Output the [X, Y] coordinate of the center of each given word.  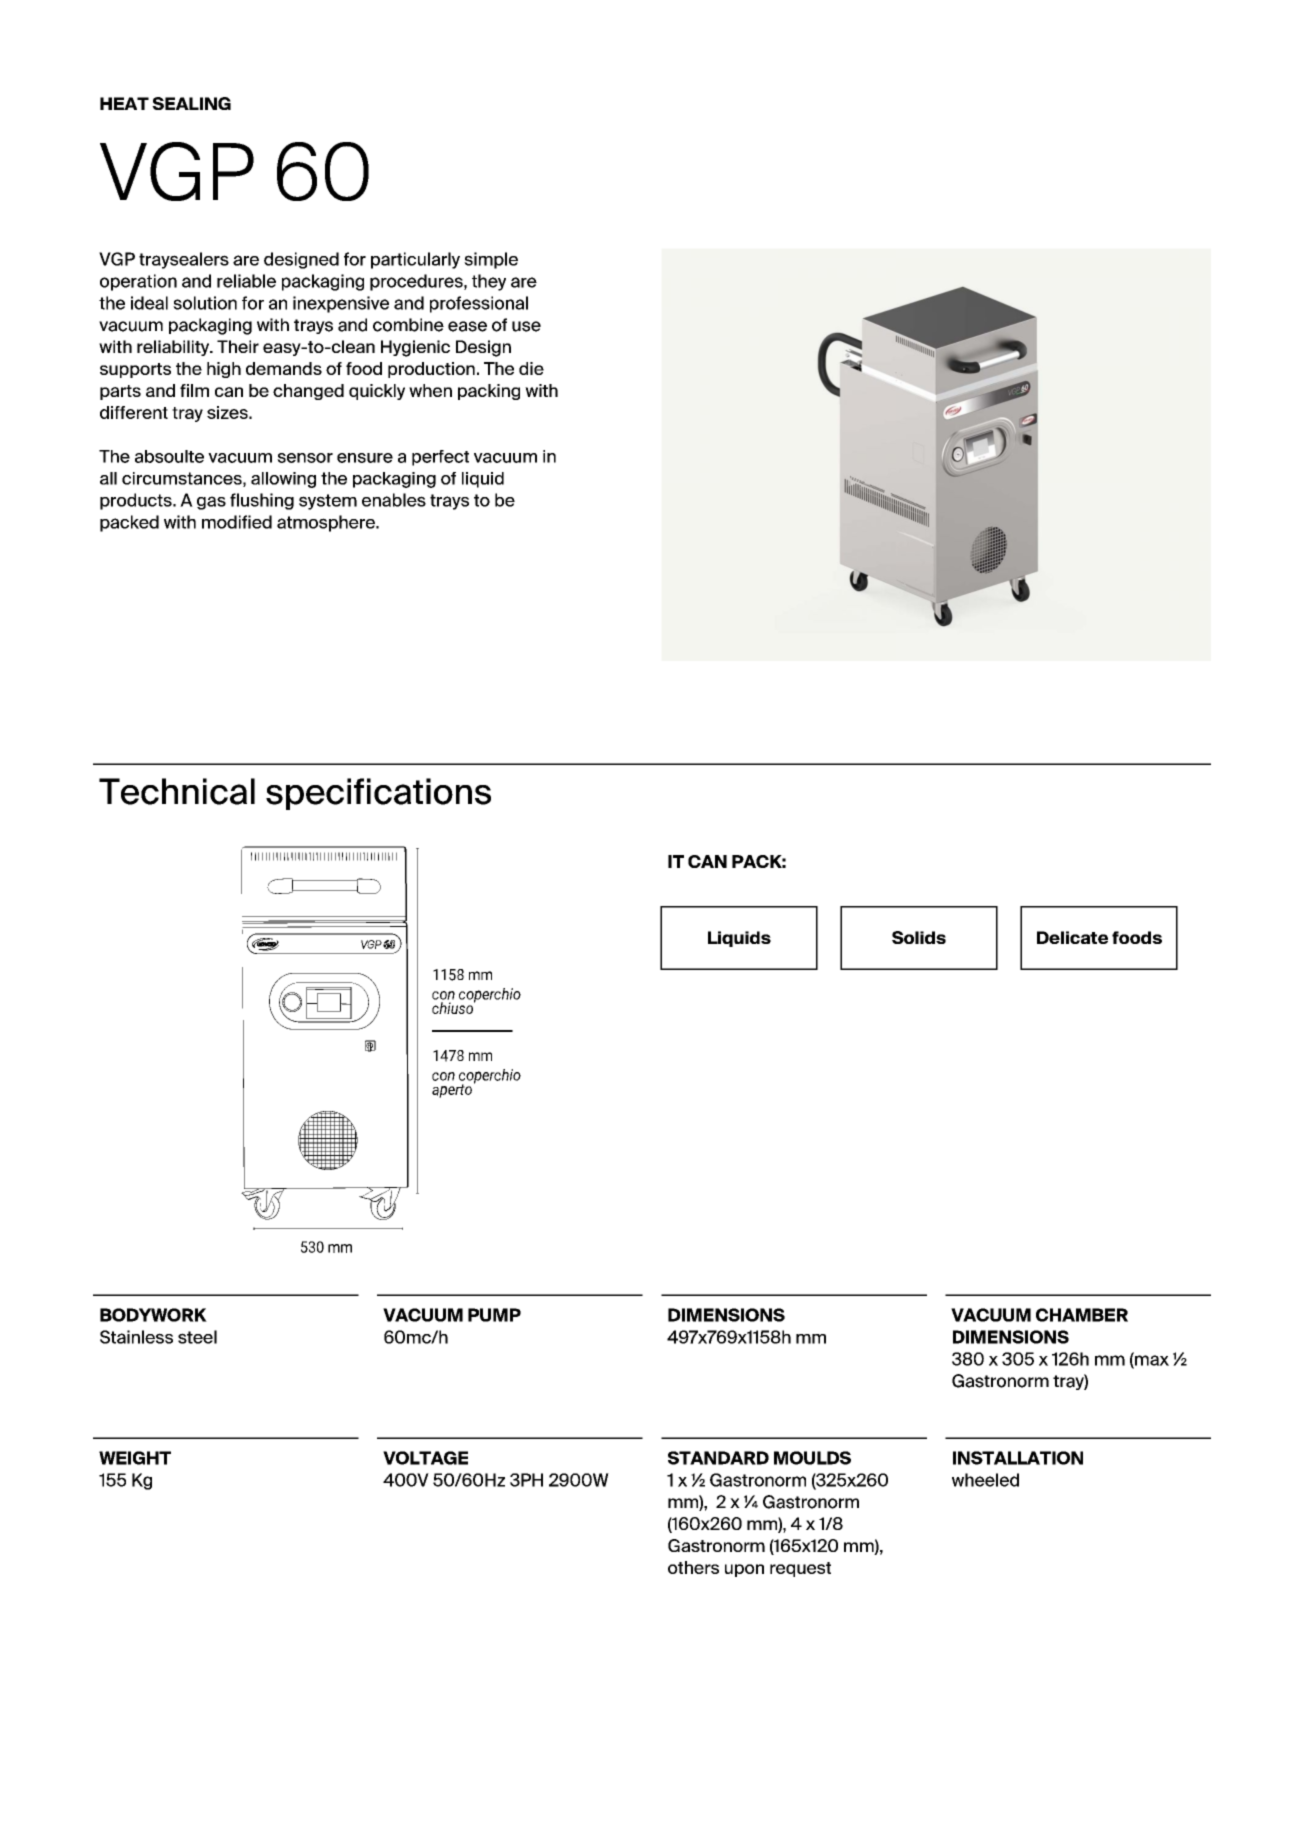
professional [479, 304]
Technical [177, 791]
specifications [378, 794]
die [531, 368]
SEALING [191, 103]
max [1151, 1360]
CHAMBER [1082, 1315]
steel [197, 1337]
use [526, 326]
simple [491, 260]
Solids [919, 937]
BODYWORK [153, 1315]
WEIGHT [135, 1458]
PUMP [494, 1315]
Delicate [1072, 937]
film [194, 390]
